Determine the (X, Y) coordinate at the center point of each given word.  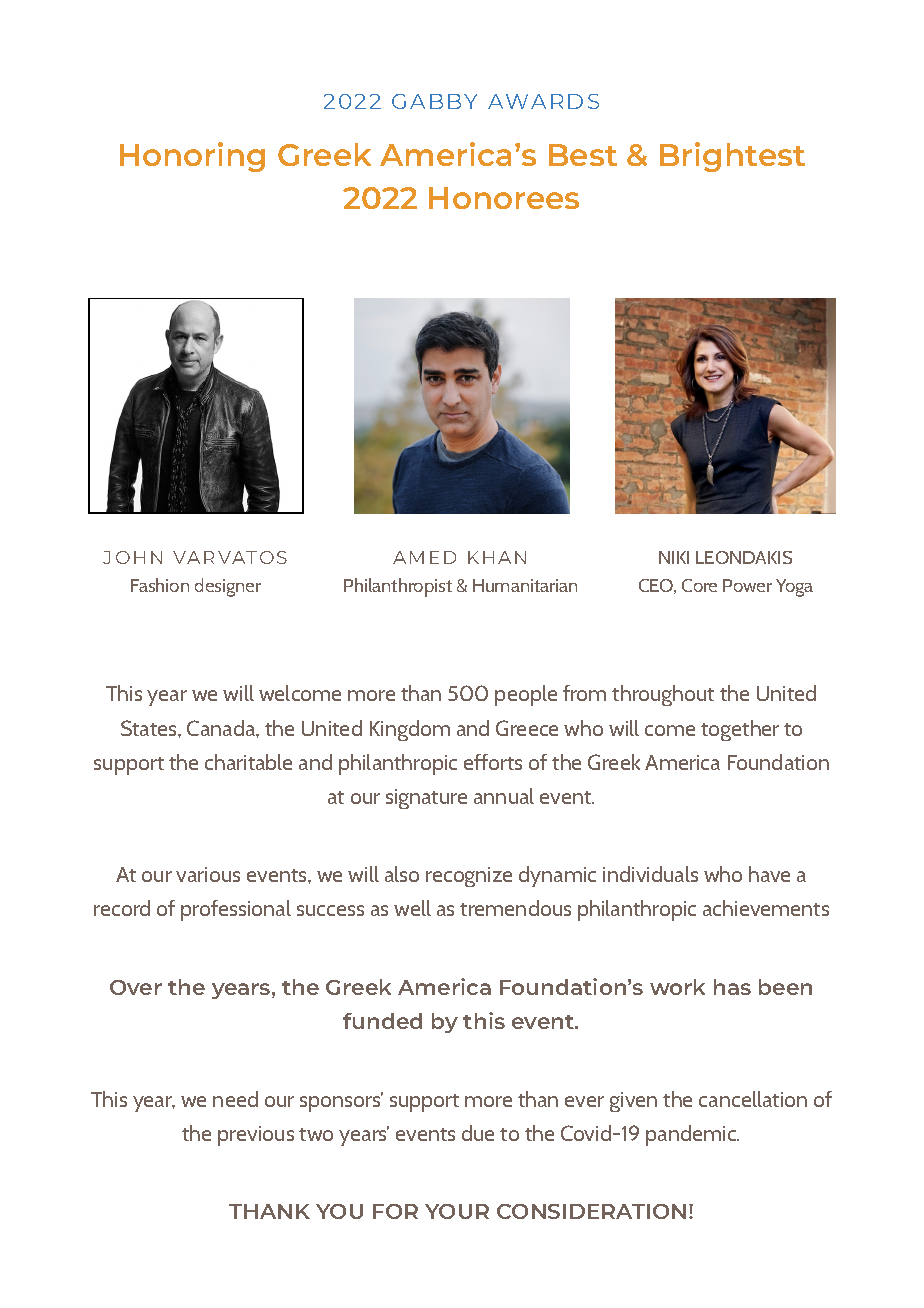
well (412, 908)
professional (236, 910)
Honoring (192, 157)
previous (256, 1136)
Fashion (160, 585)
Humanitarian (525, 585)
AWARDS (543, 101)
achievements (766, 908)
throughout (663, 695)
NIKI (674, 557)
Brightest (732, 157)
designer (228, 587)
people (526, 695)
